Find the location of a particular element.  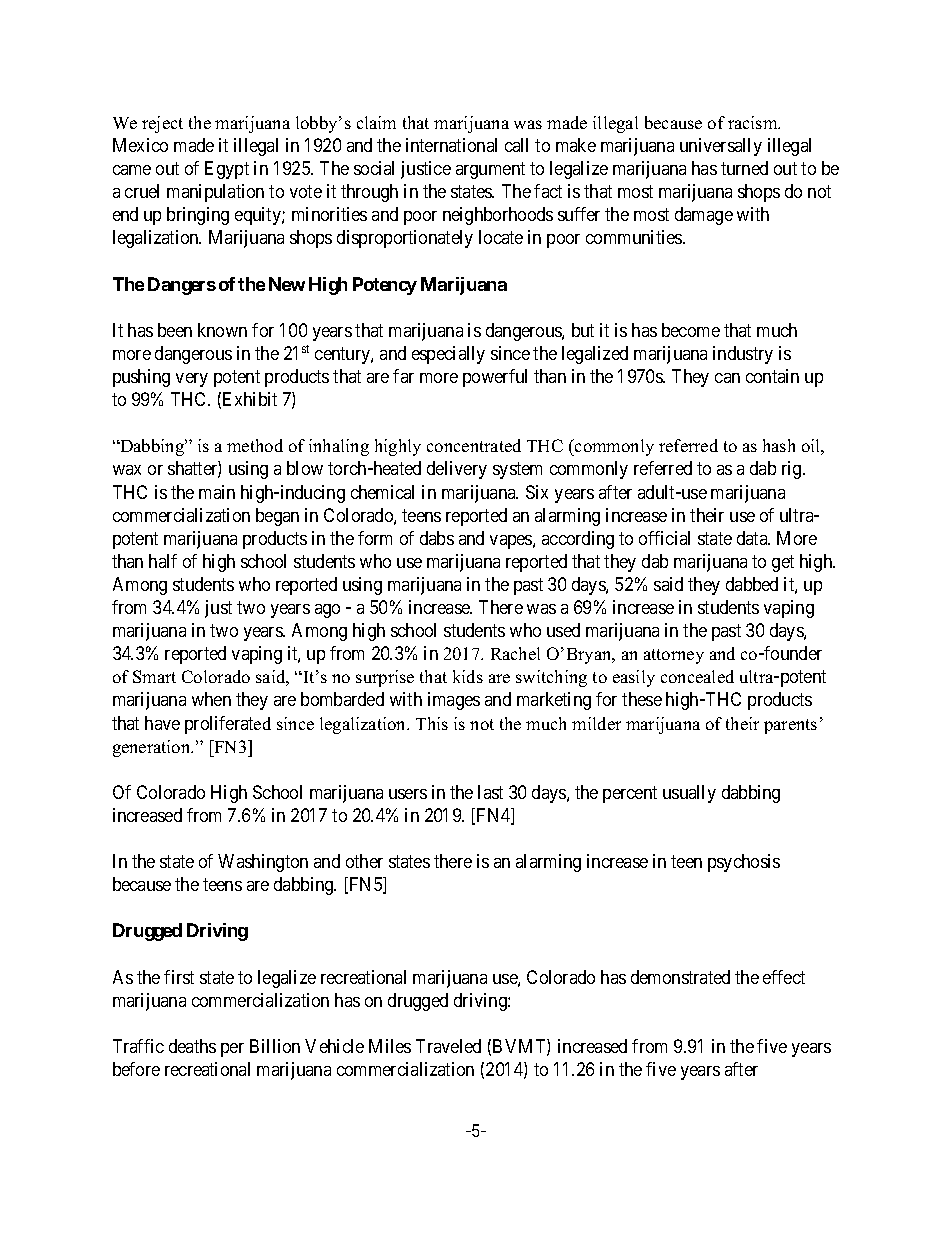

demonstrated is located at coordinates (680, 977).
